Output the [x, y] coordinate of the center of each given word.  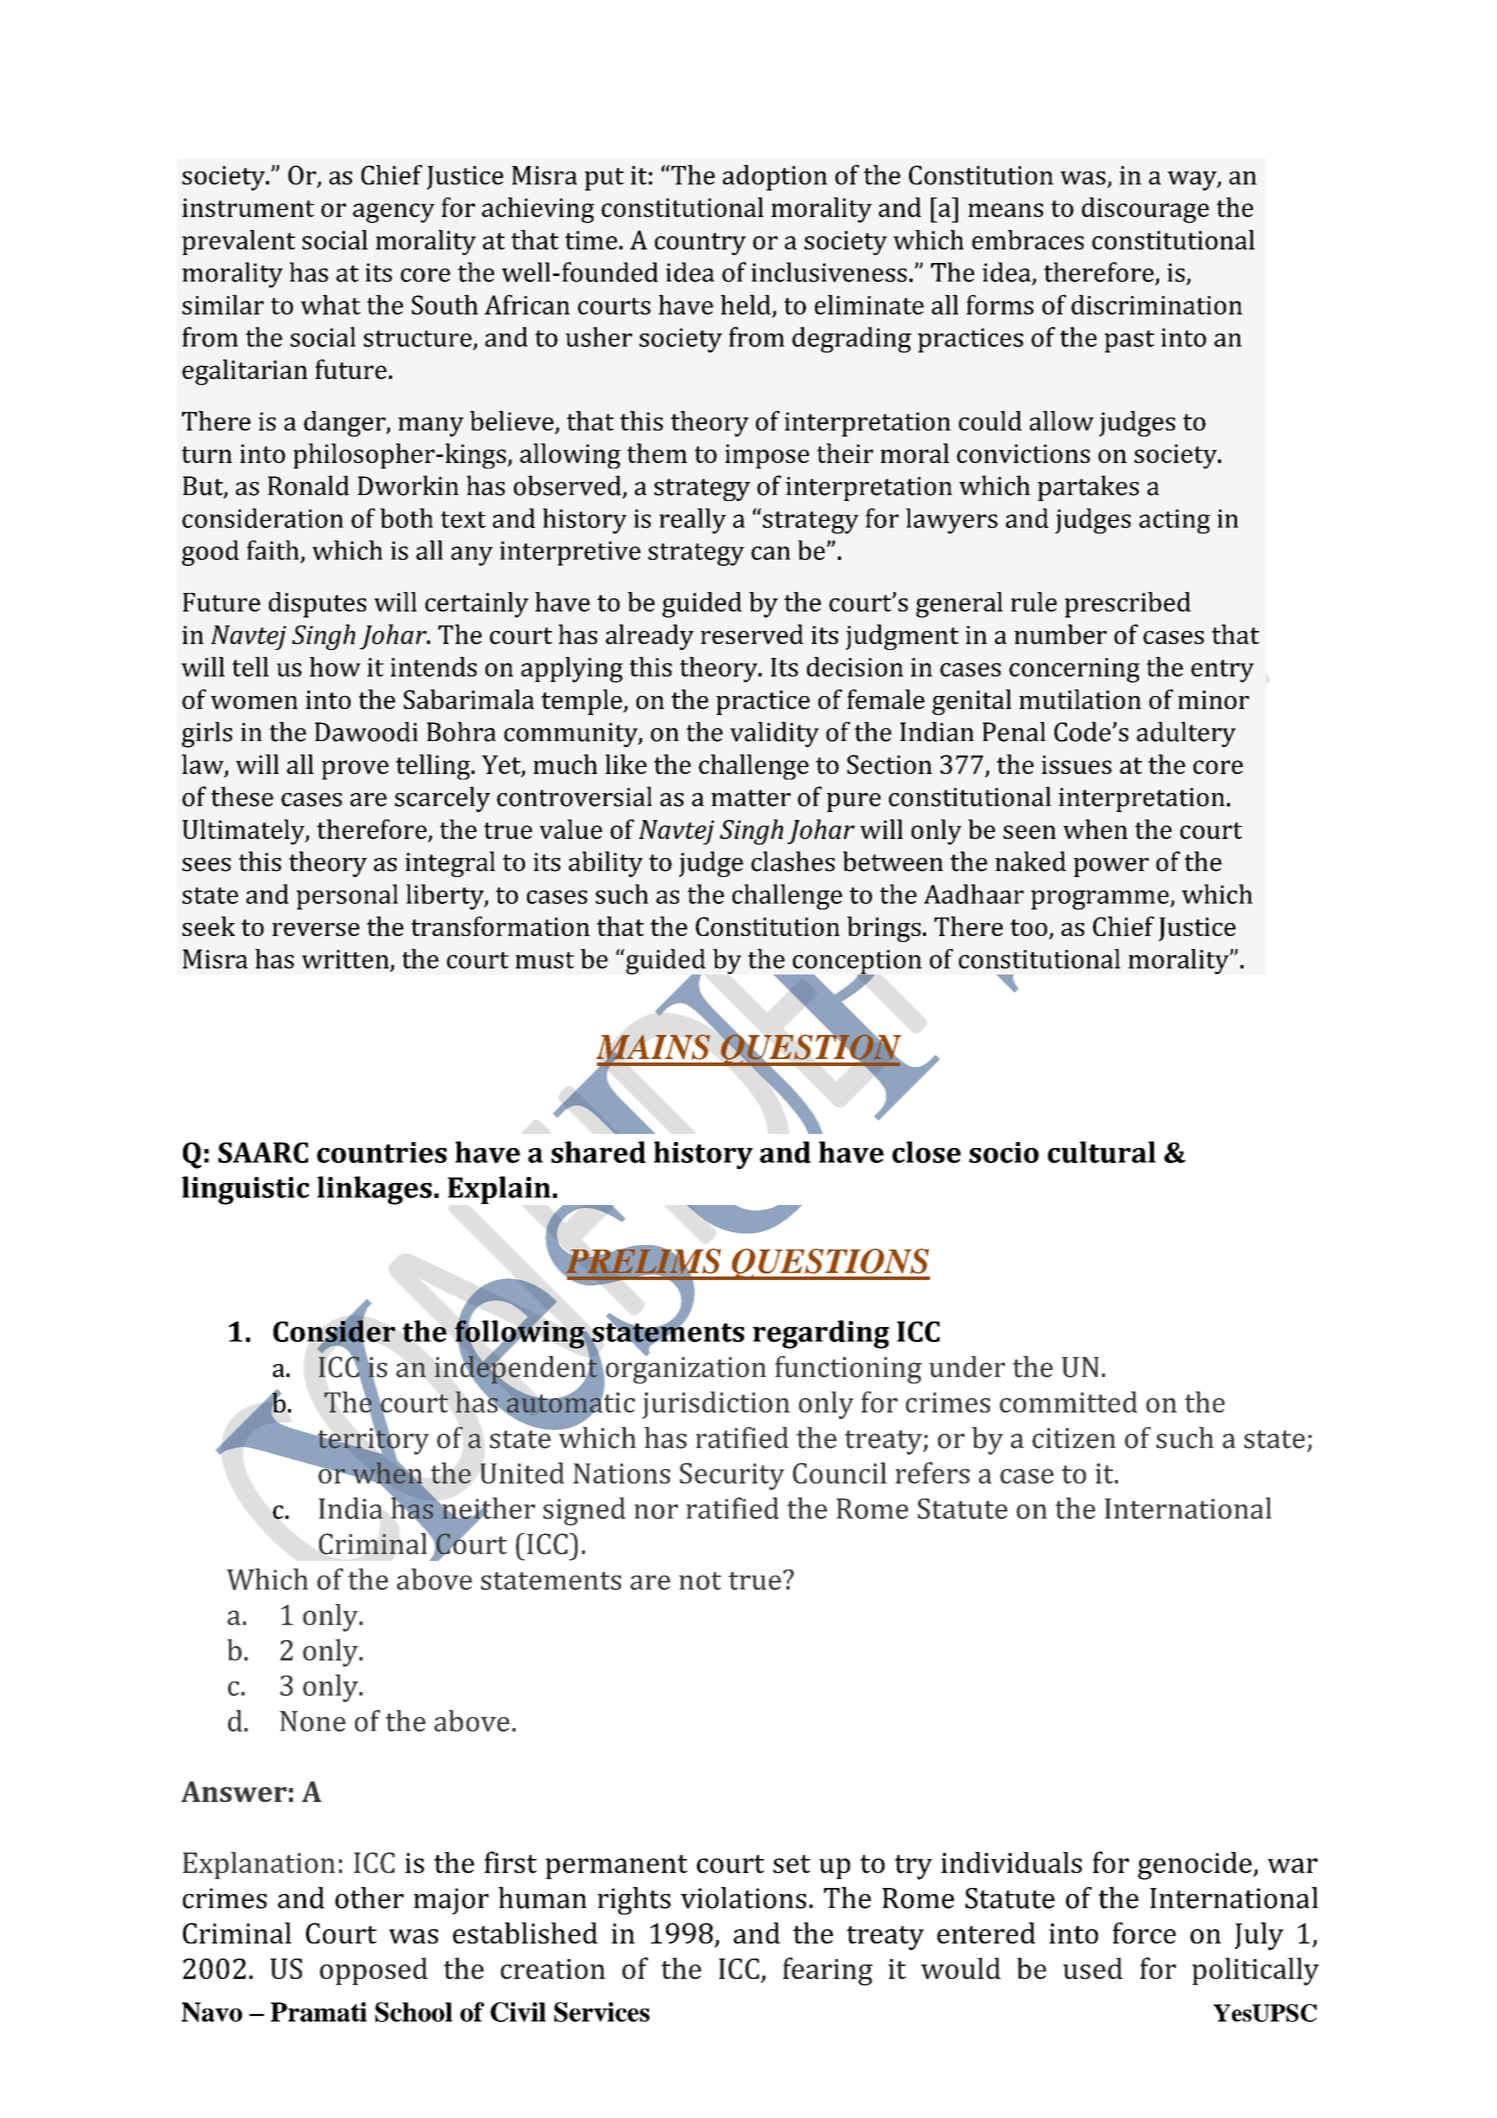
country [700, 244]
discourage [1145, 210]
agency [394, 213]
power [1111, 867]
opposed [374, 1971]
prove [355, 770]
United [522, 1473]
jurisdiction [716, 1405]
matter [751, 798]
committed [1068, 1402]
